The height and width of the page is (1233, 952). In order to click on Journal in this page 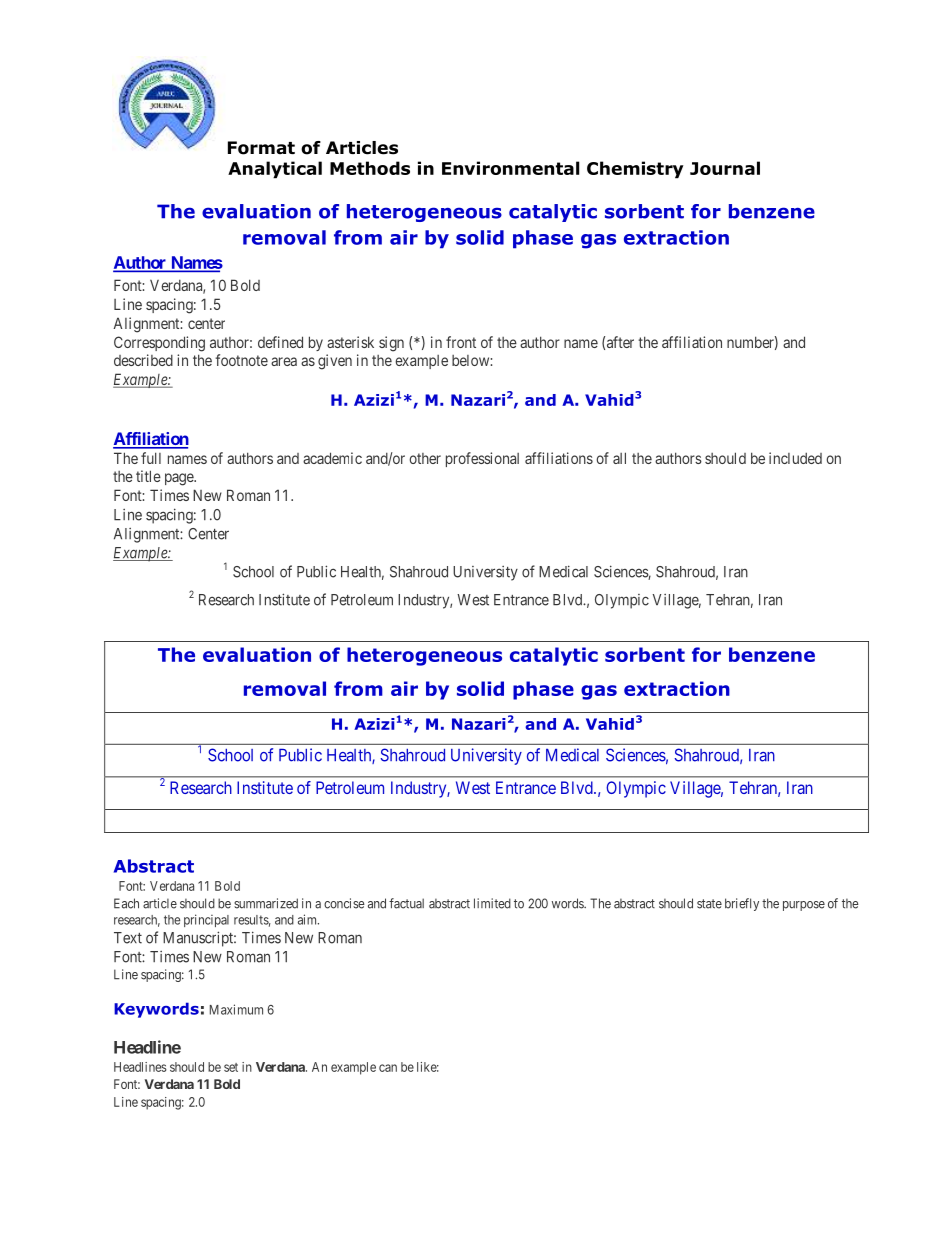, I will do `click(725, 168)`.
